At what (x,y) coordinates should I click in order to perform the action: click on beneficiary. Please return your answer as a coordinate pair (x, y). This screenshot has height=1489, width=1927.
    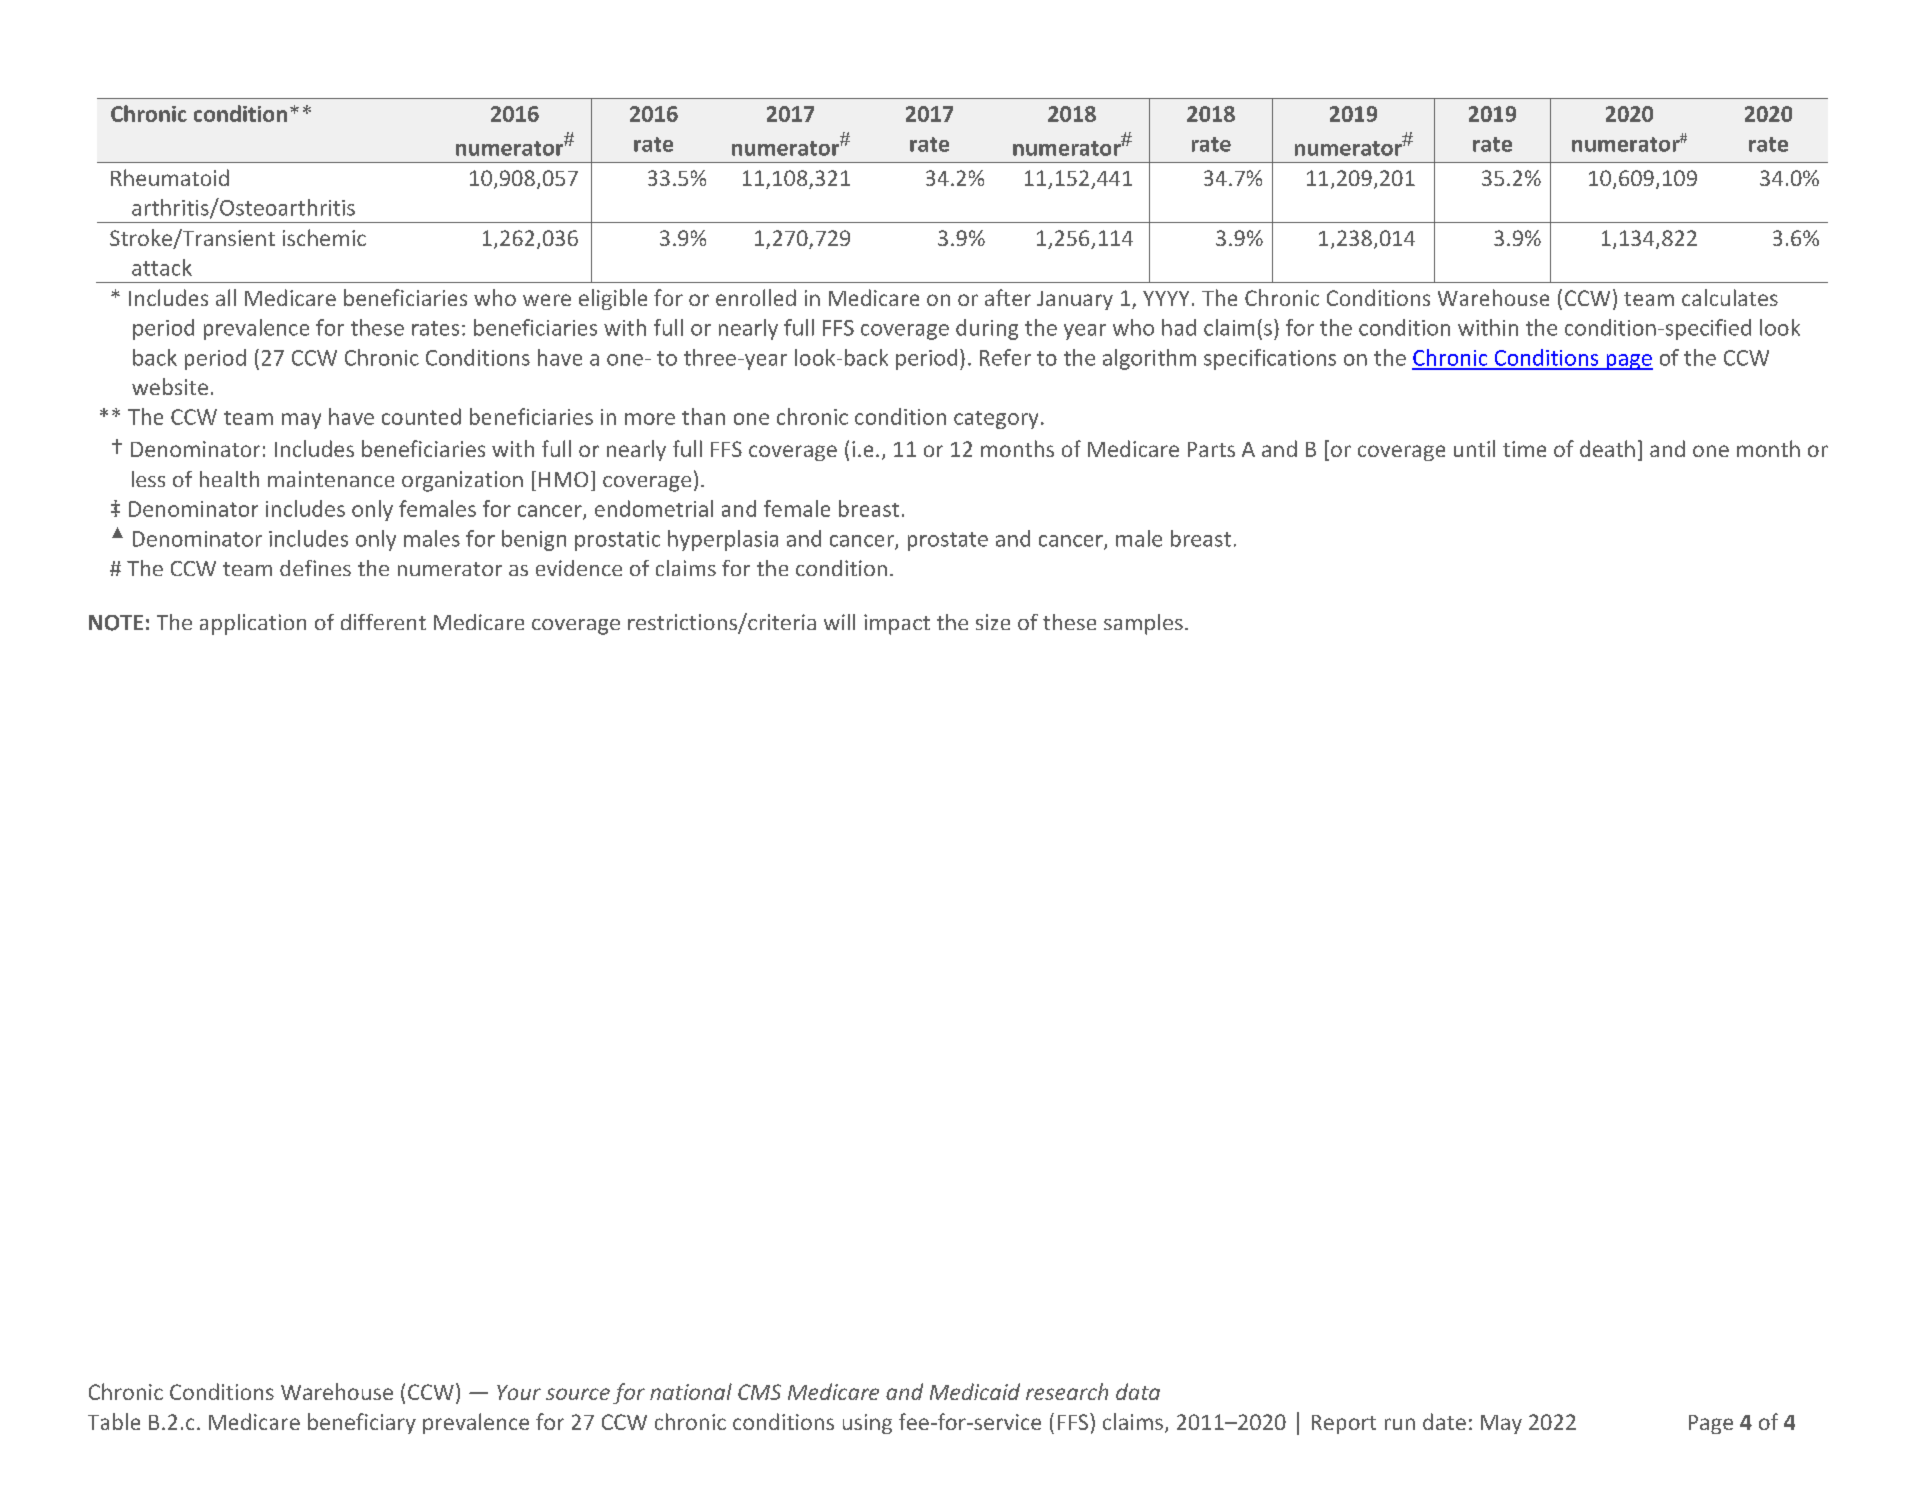
    Looking at the image, I should click on (362, 1423).
